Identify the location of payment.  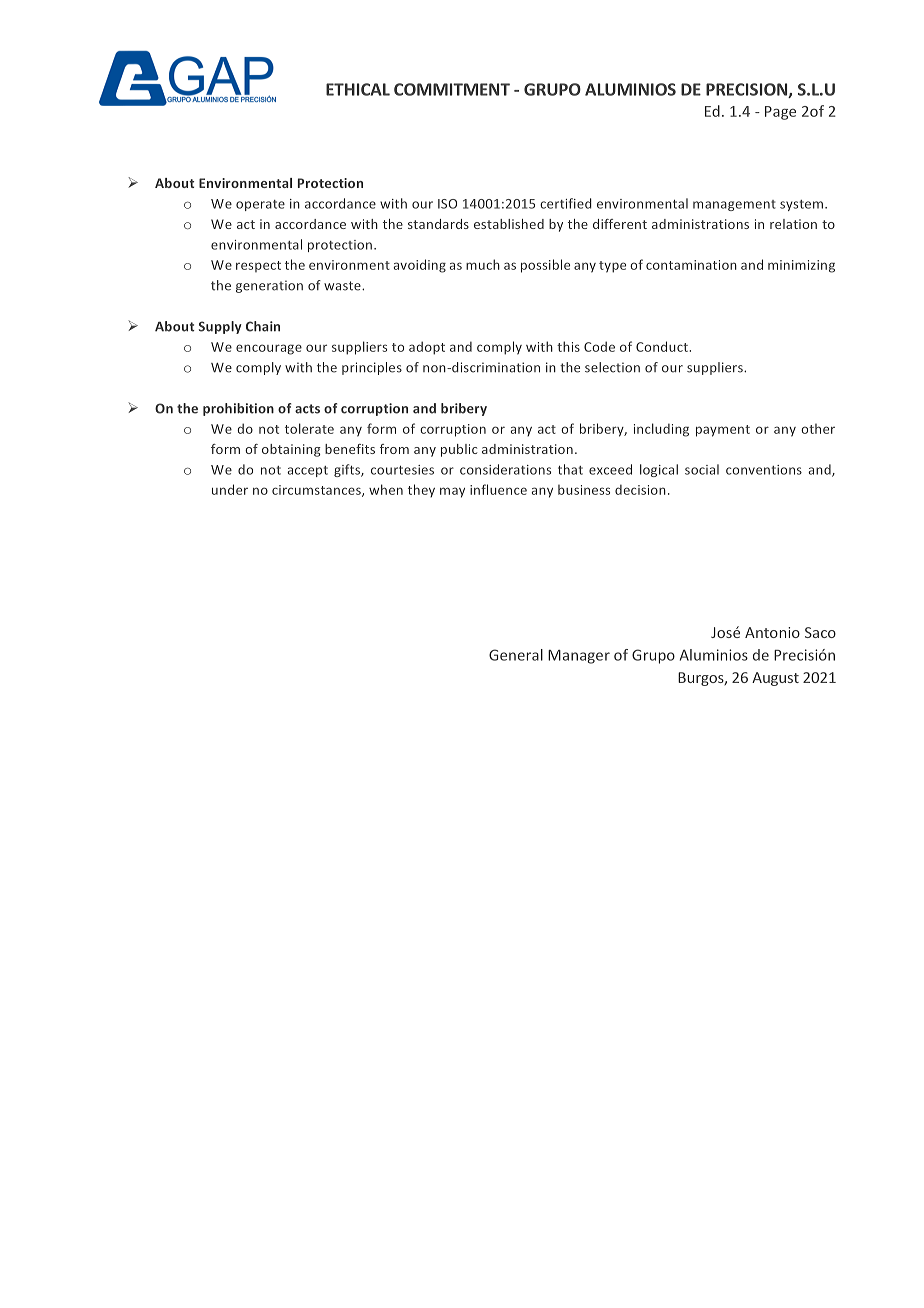
(723, 431).
